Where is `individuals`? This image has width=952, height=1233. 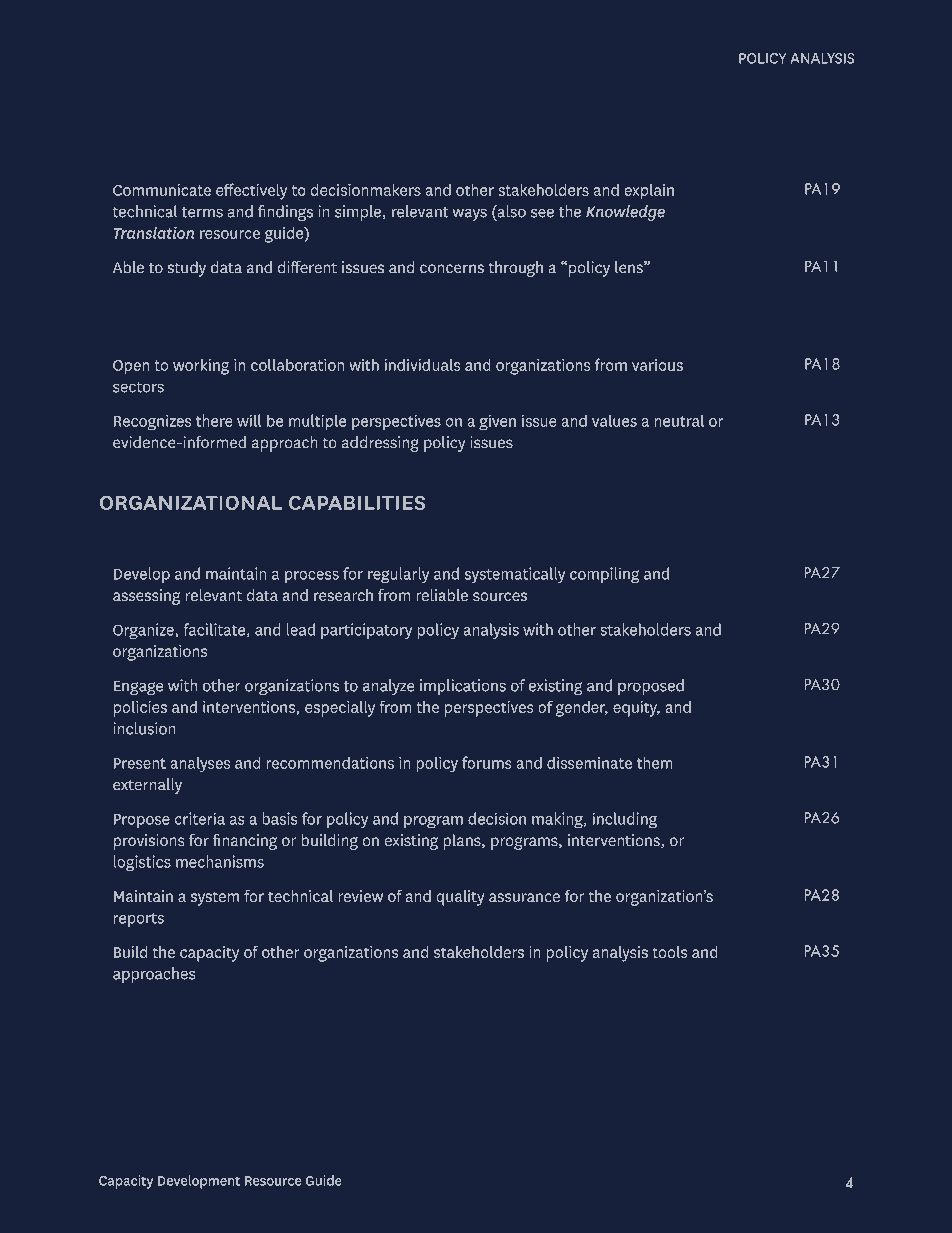 individuals is located at coordinates (422, 365).
